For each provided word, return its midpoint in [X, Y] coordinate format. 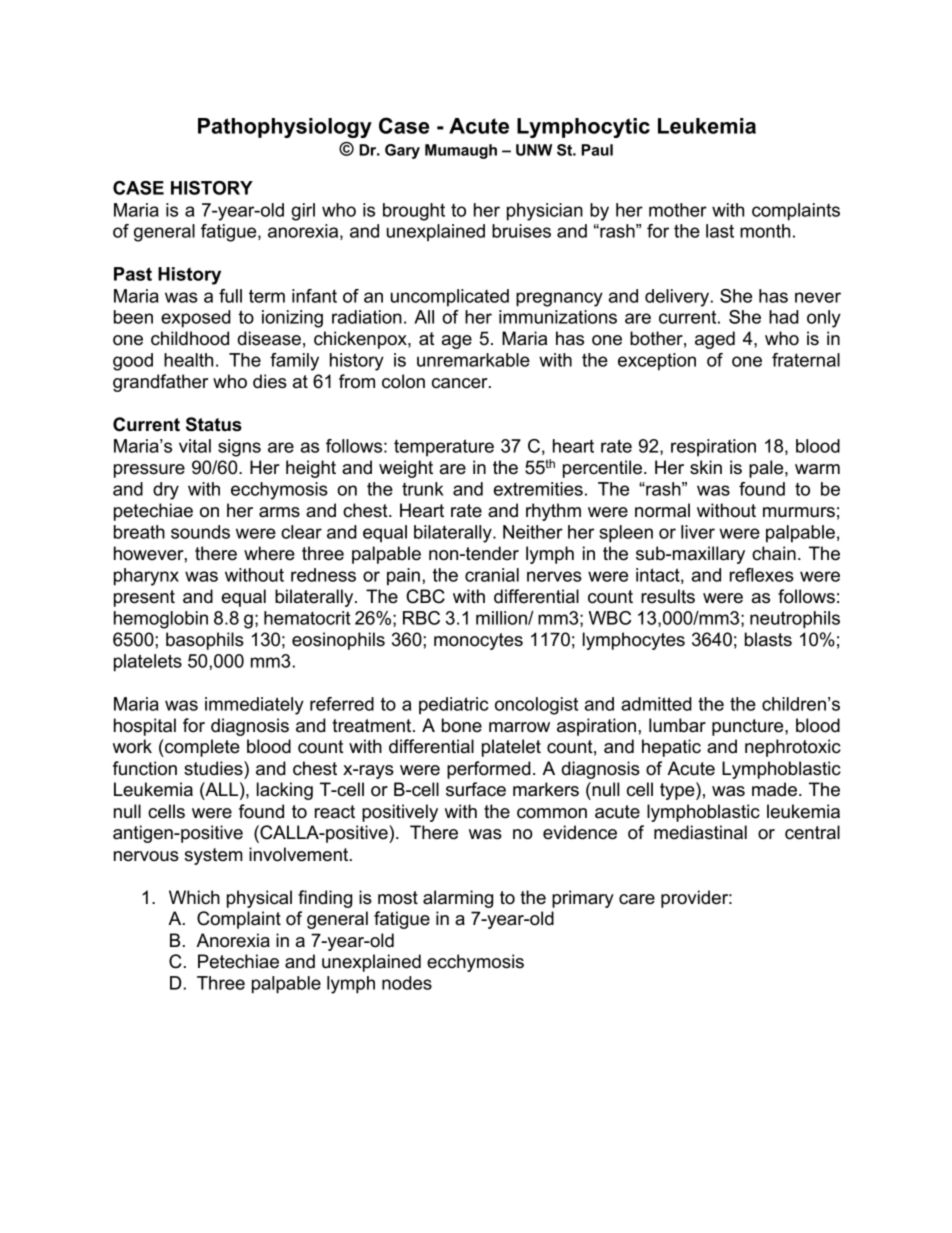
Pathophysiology [285, 128]
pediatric [454, 706]
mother [678, 210]
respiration [713, 448]
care [637, 899]
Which [194, 897]
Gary [402, 151]
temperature [444, 448]
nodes [407, 983]
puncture [749, 727]
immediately [254, 706]
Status [214, 424]
